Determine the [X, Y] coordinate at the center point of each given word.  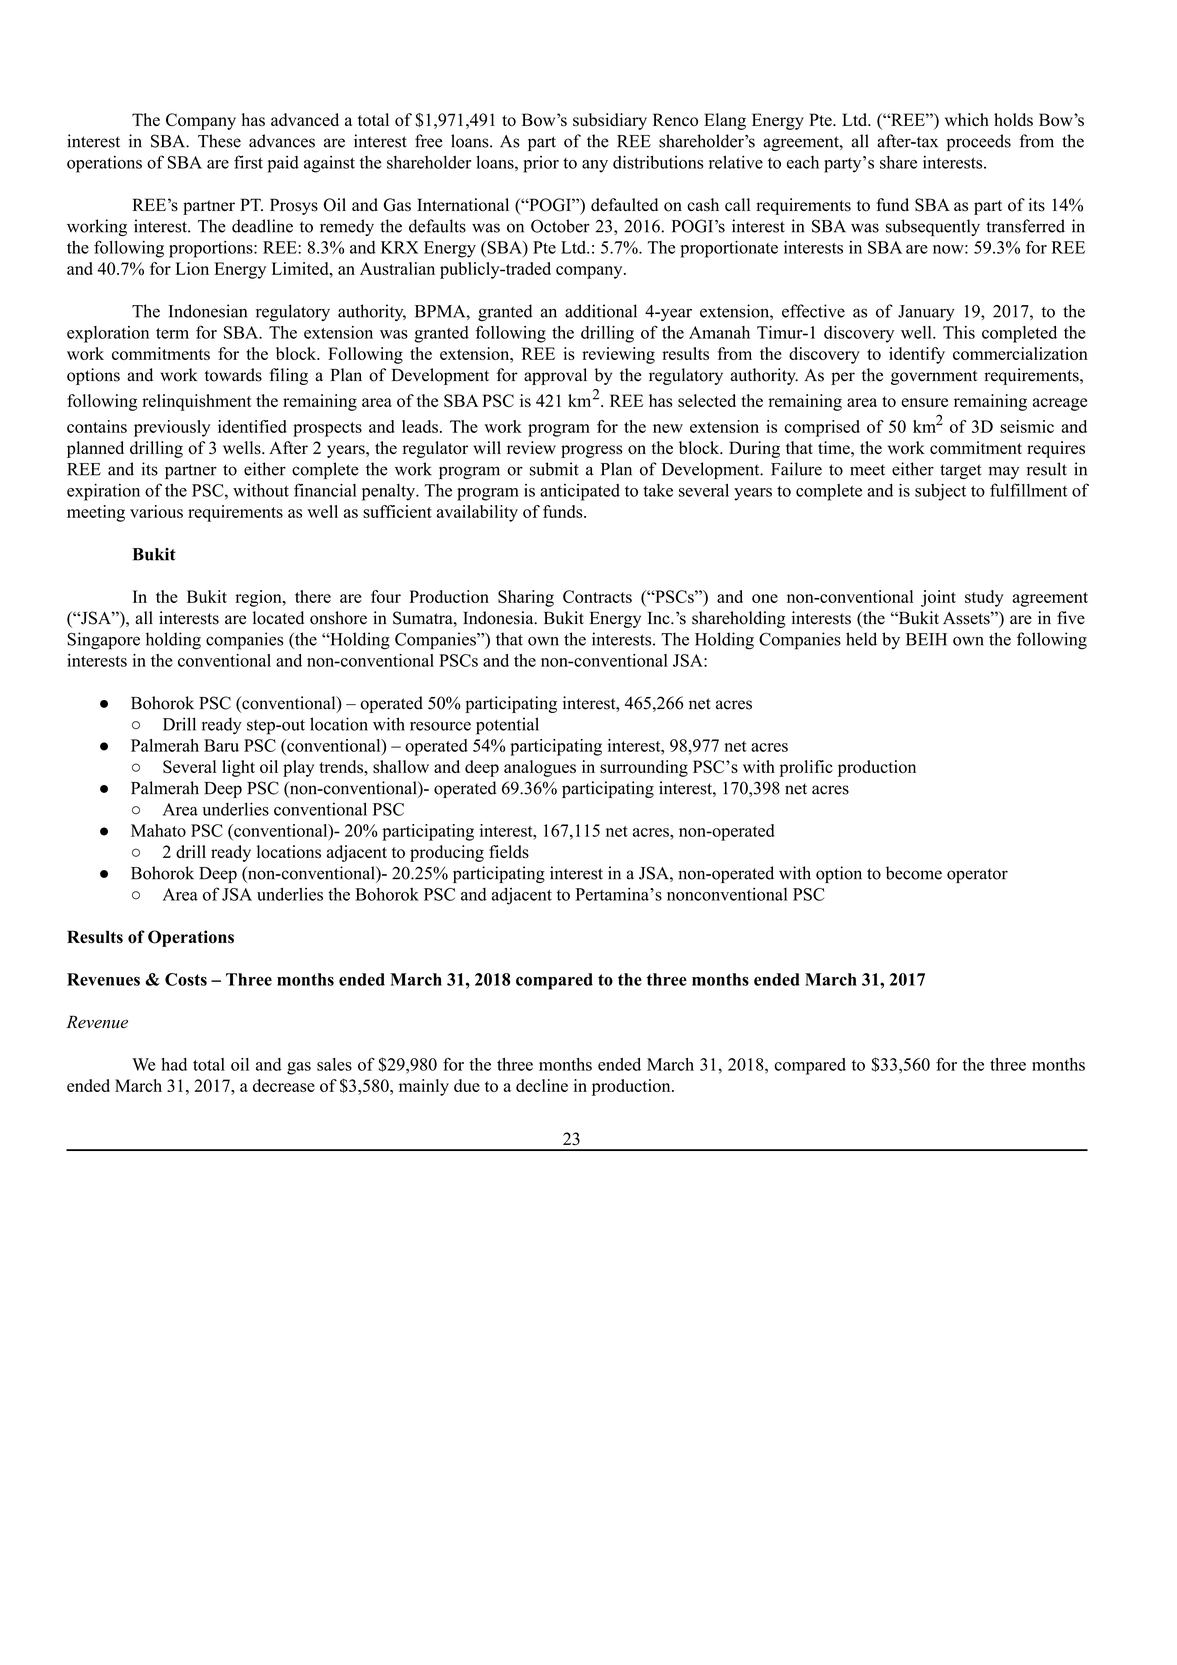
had [174, 1064]
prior [541, 164]
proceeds [979, 142]
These [219, 141]
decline [542, 1085]
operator [977, 876]
